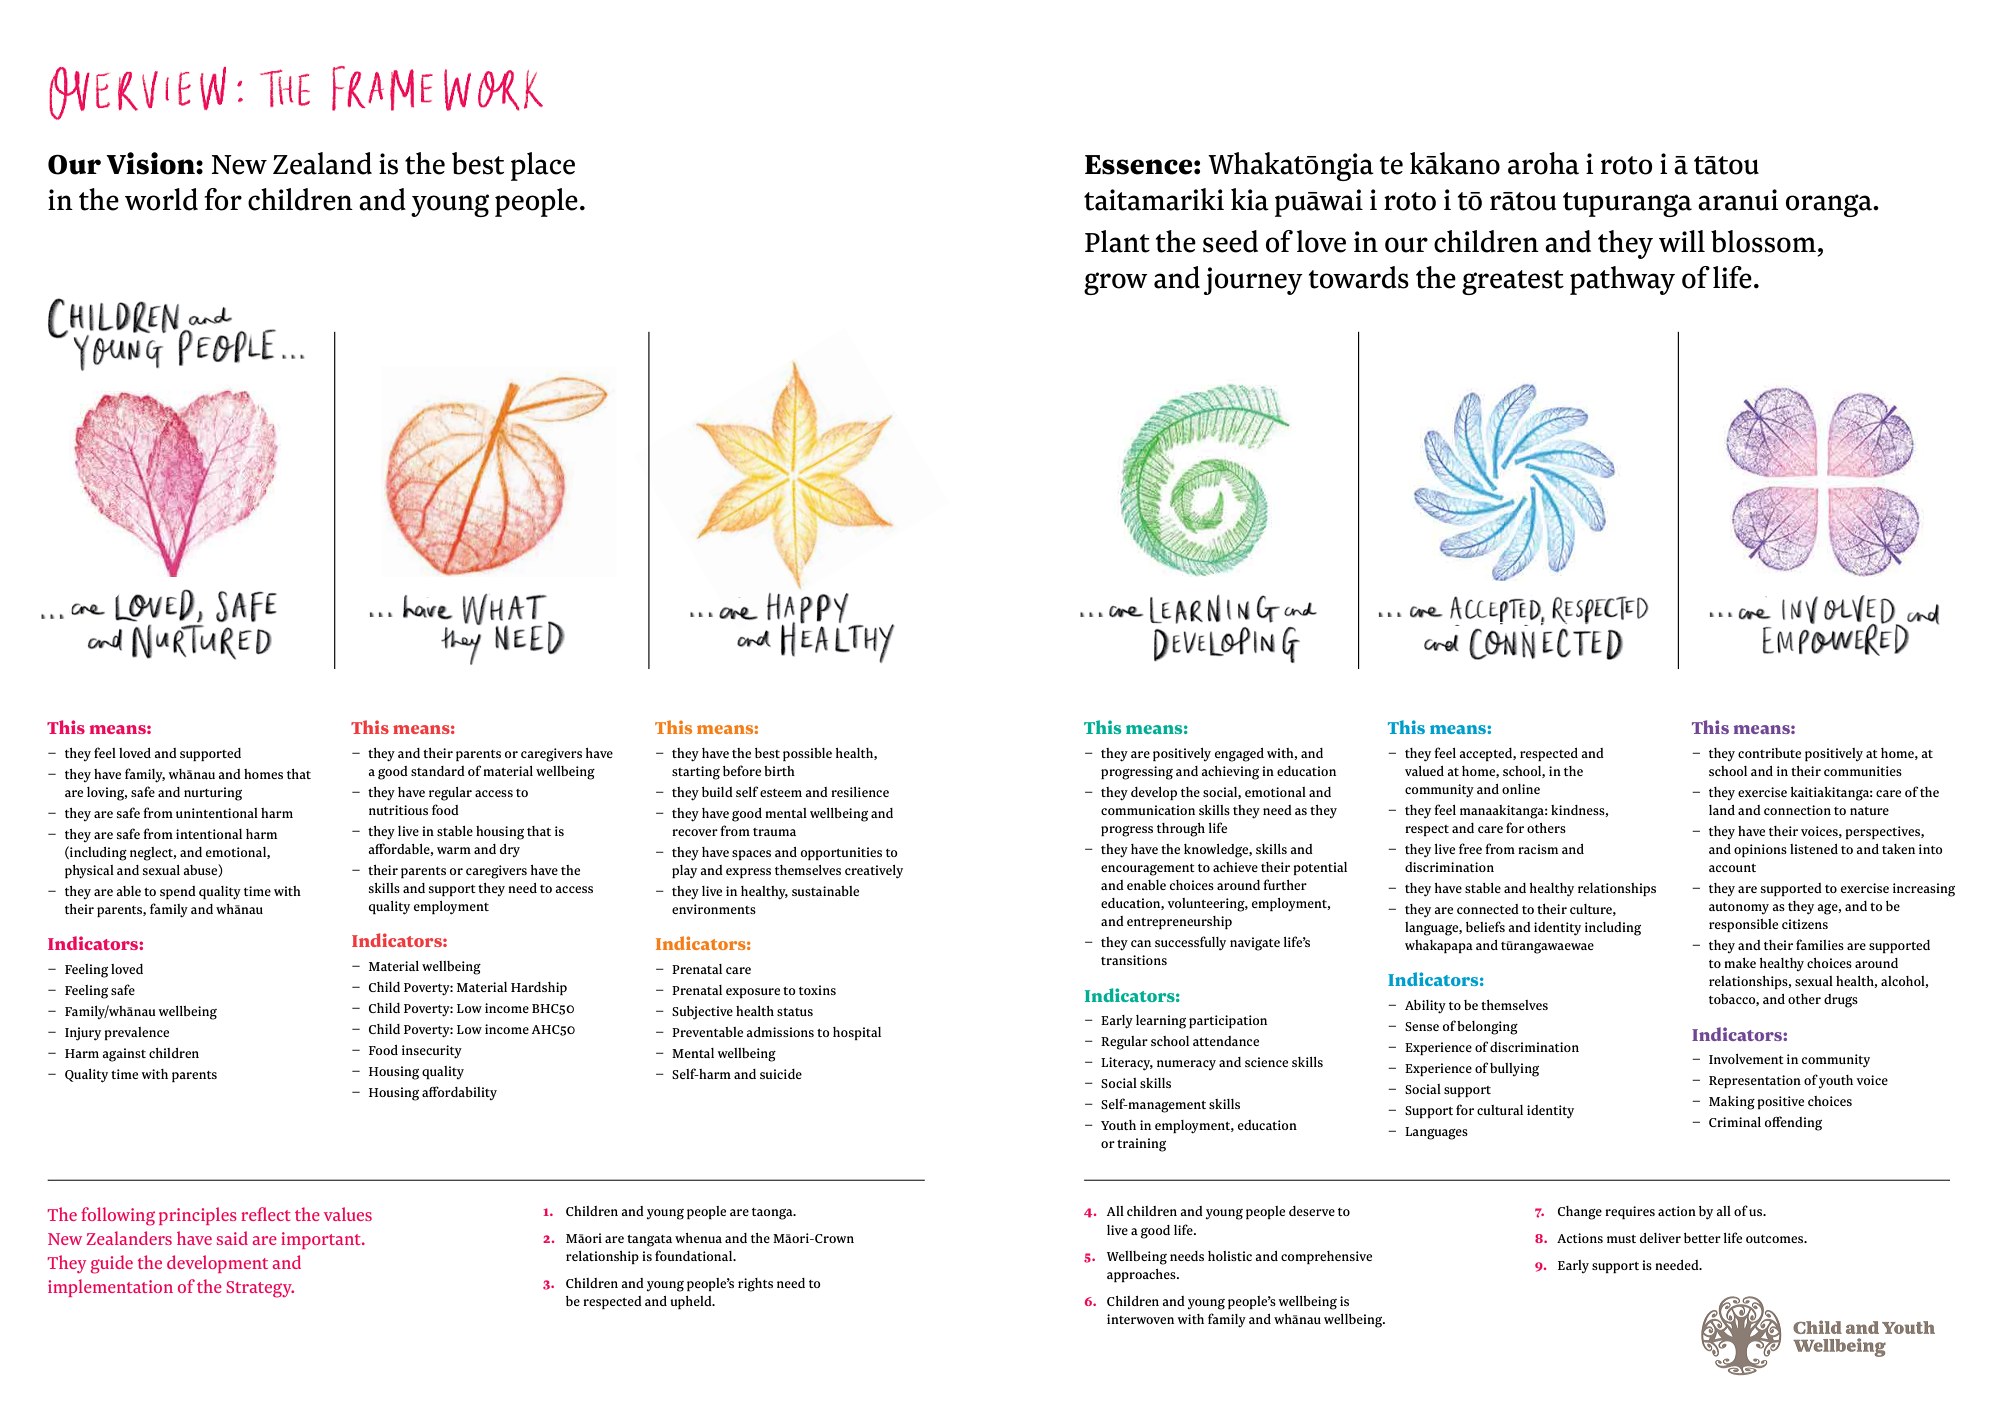 This screenshot has height=1410, width=1994. What do you see at coordinates (322, 1240) in the screenshot?
I see `important` at bounding box center [322, 1240].
